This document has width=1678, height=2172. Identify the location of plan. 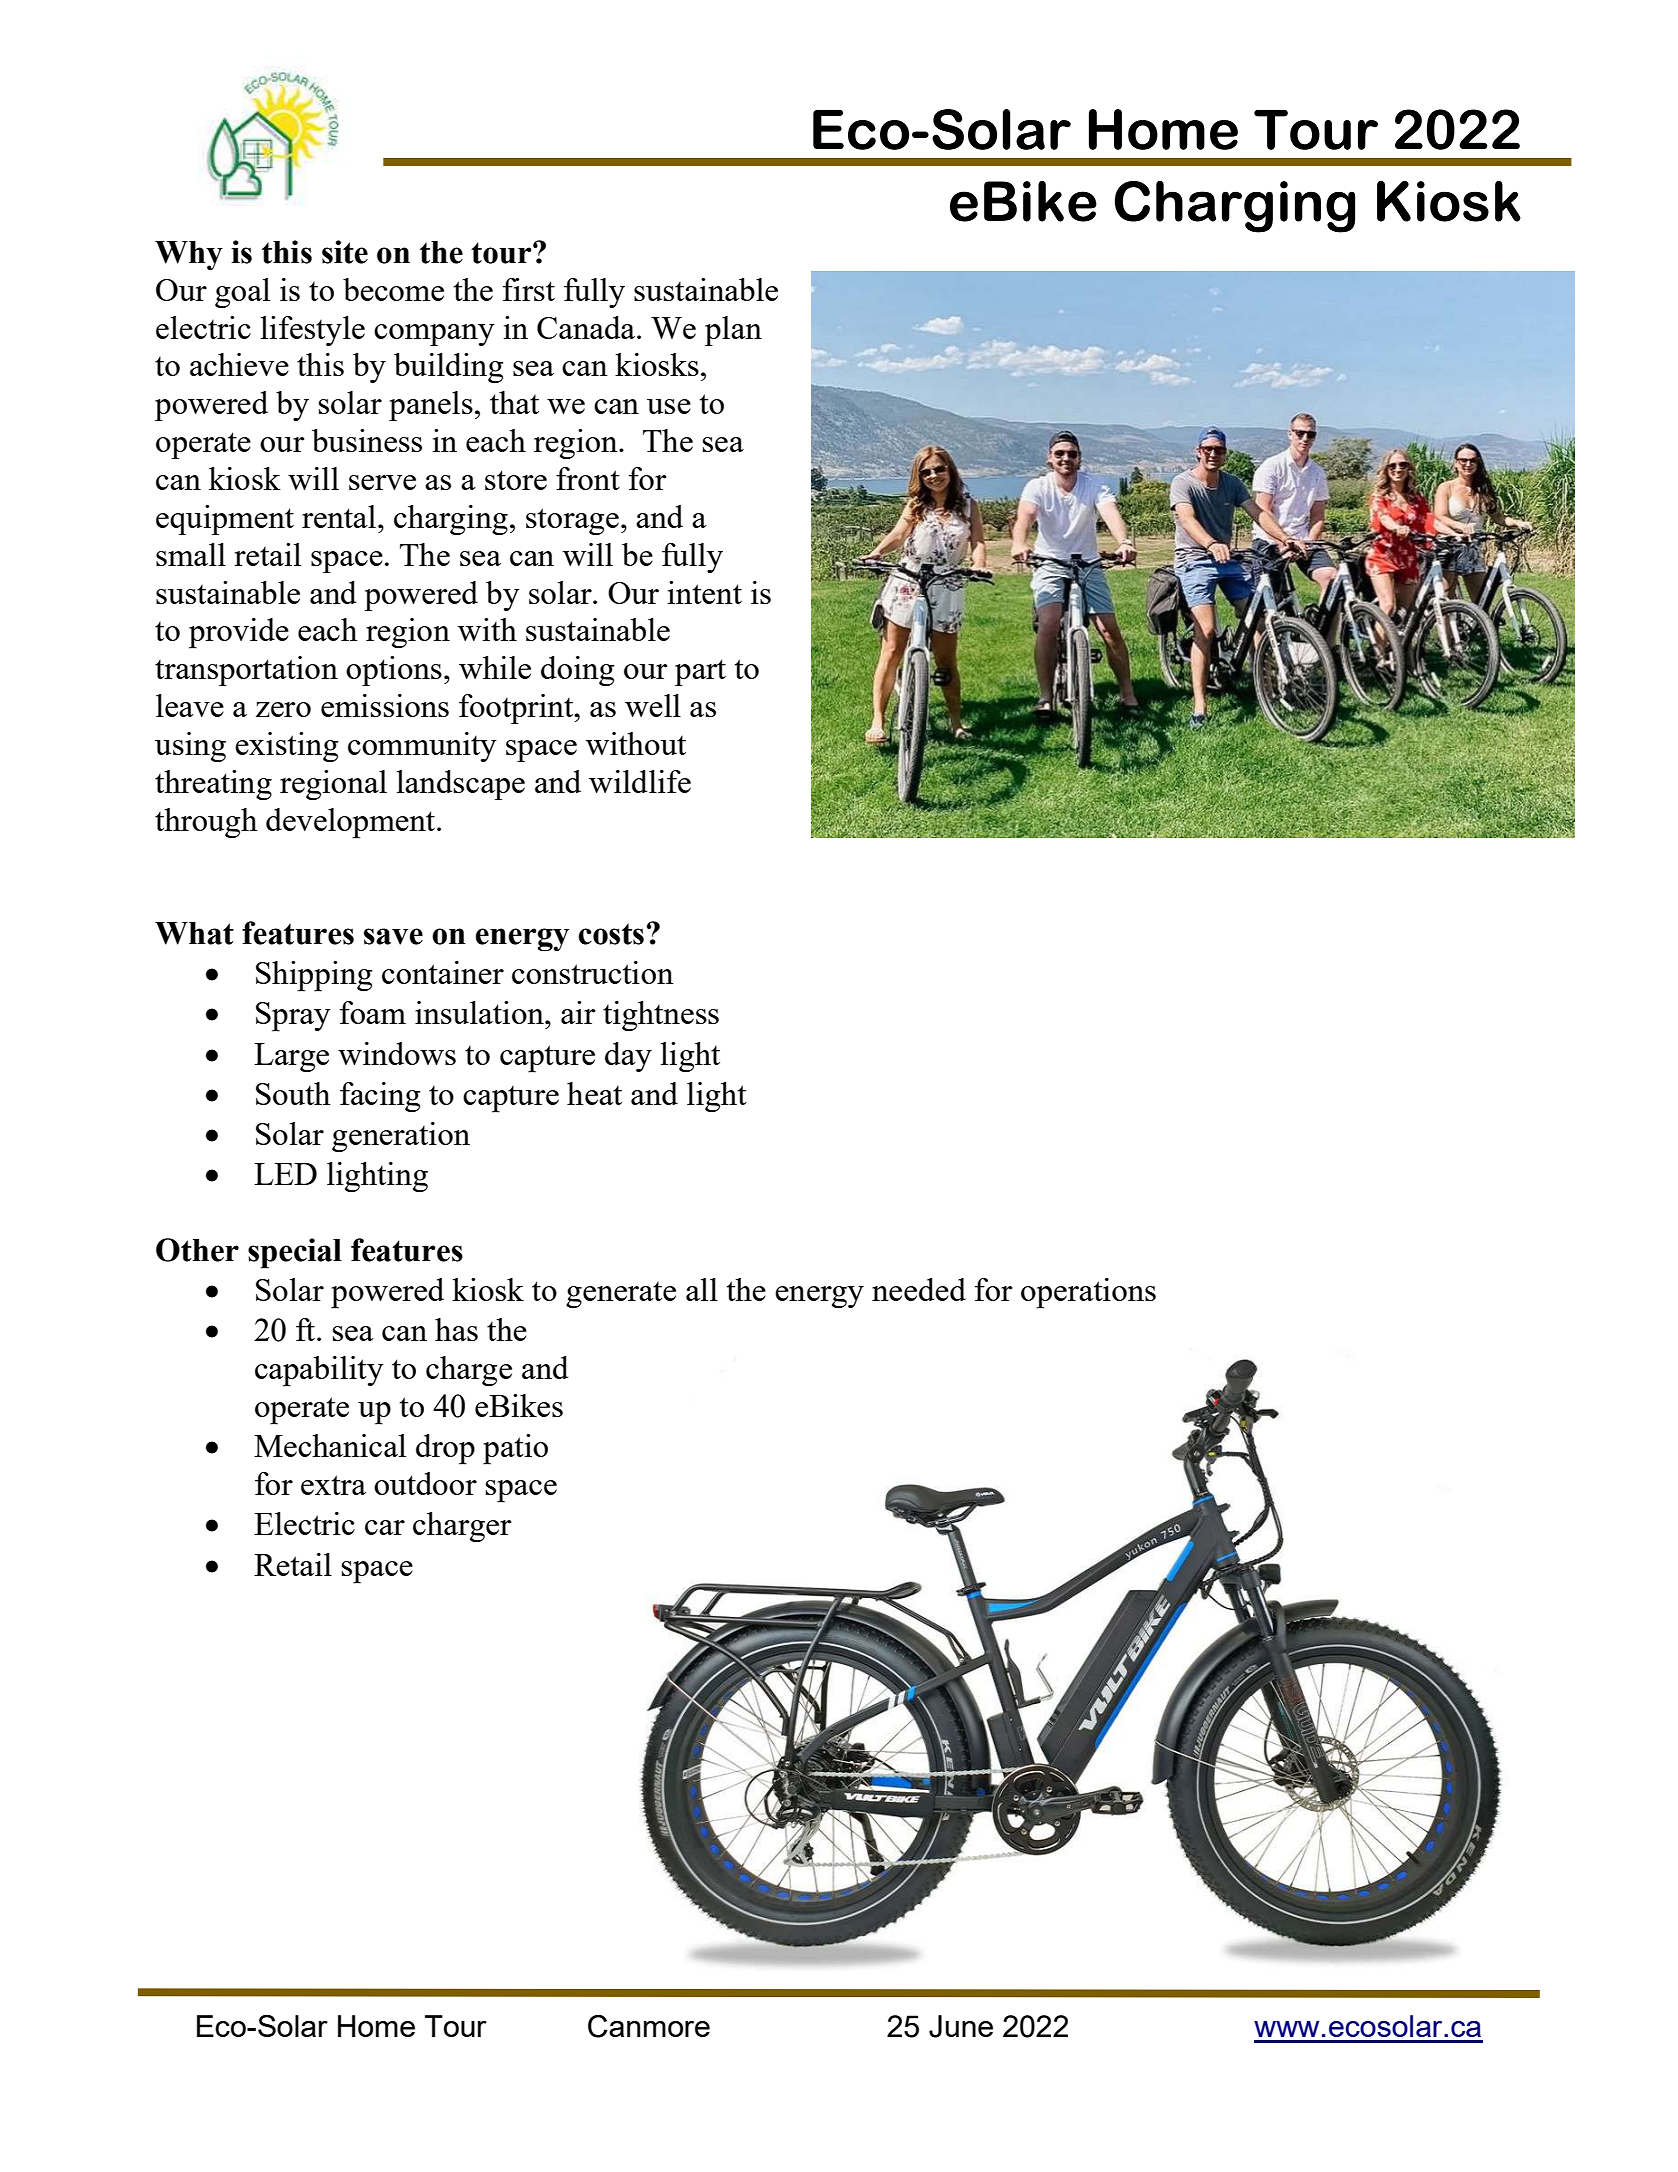
(733, 331).
